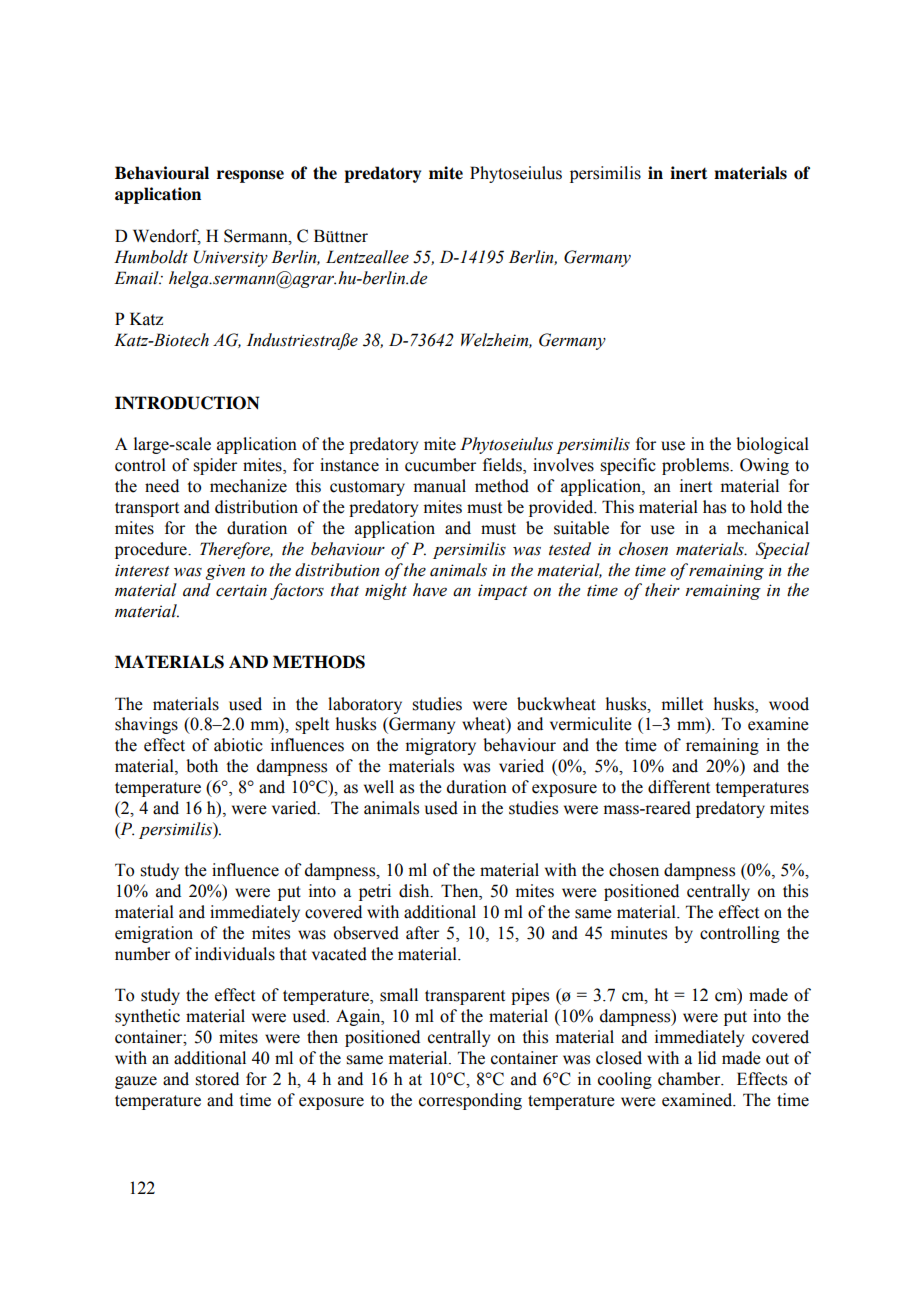 The image size is (924, 1308). What do you see at coordinates (187, 403) in the screenshot?
I see `INTRODUCTION` at bounding box center [187, 403].
